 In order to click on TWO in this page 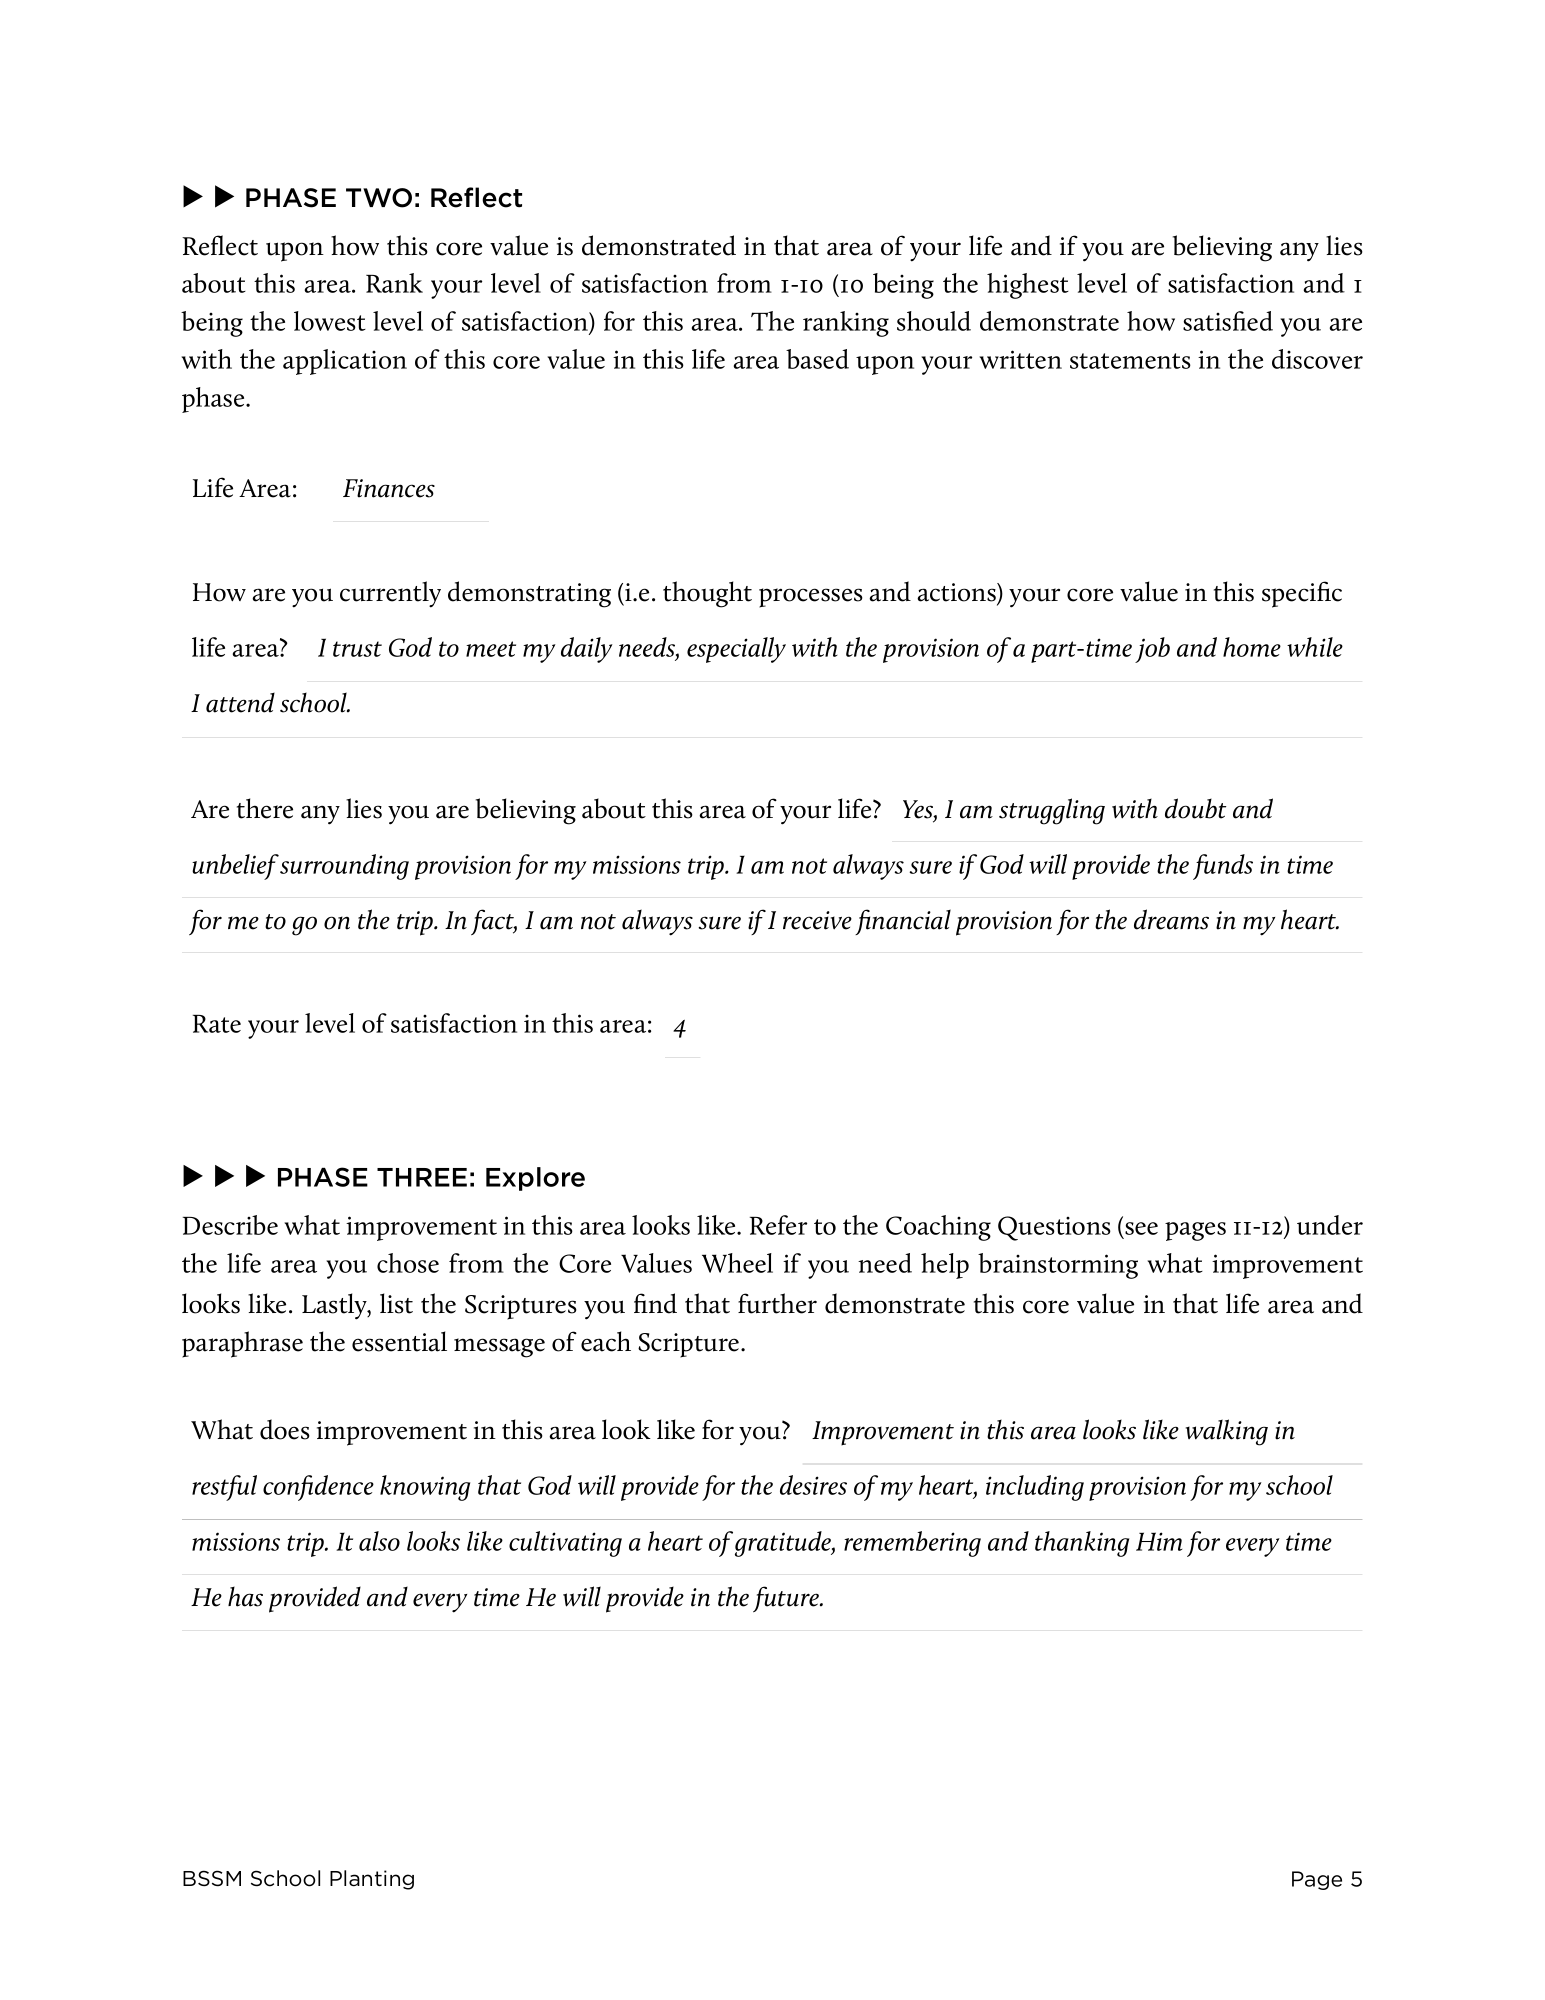, I will do `click(379, 198)`.
